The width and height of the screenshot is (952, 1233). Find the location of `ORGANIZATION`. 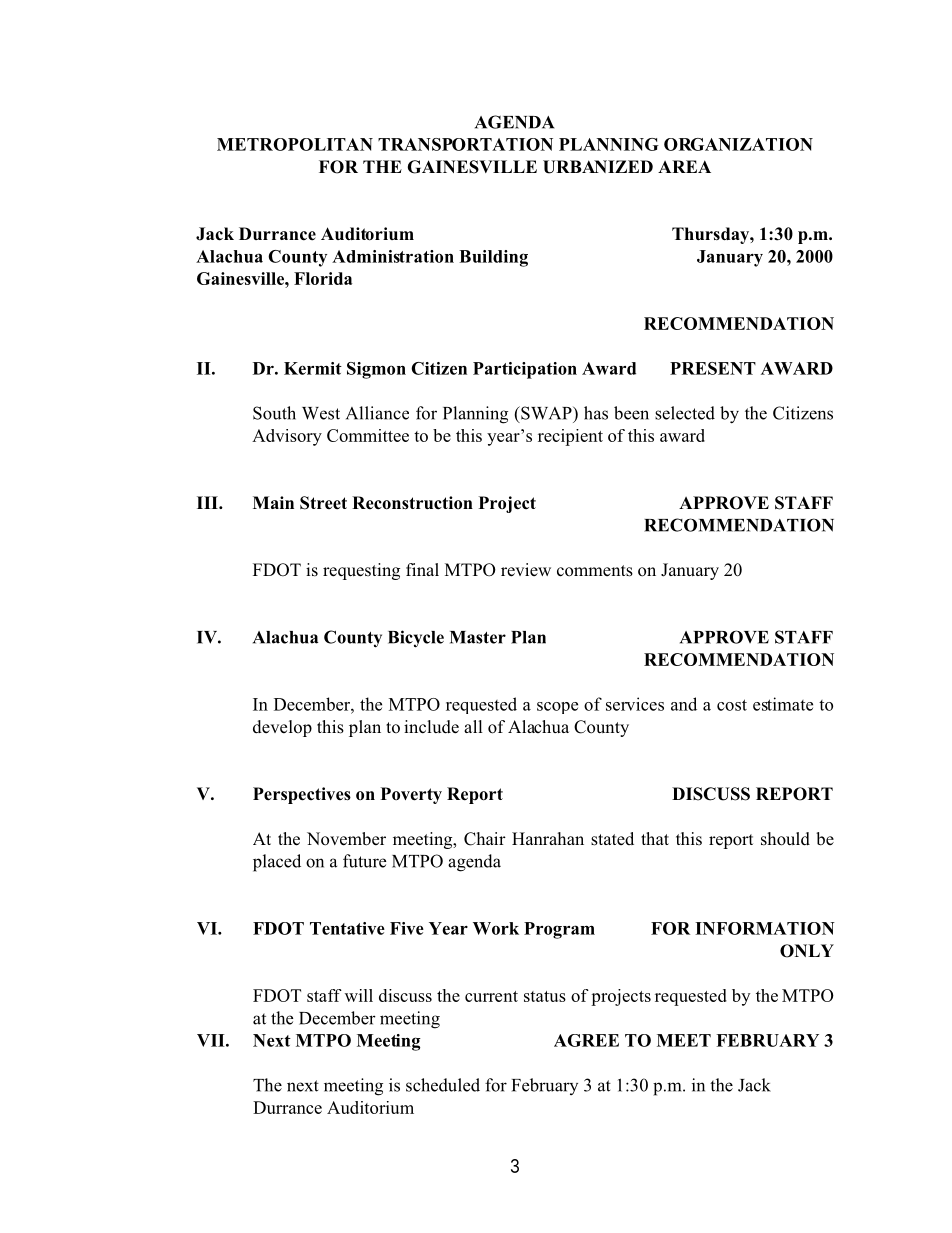

ORGANIZATION is located at coordinates (738, 144).
